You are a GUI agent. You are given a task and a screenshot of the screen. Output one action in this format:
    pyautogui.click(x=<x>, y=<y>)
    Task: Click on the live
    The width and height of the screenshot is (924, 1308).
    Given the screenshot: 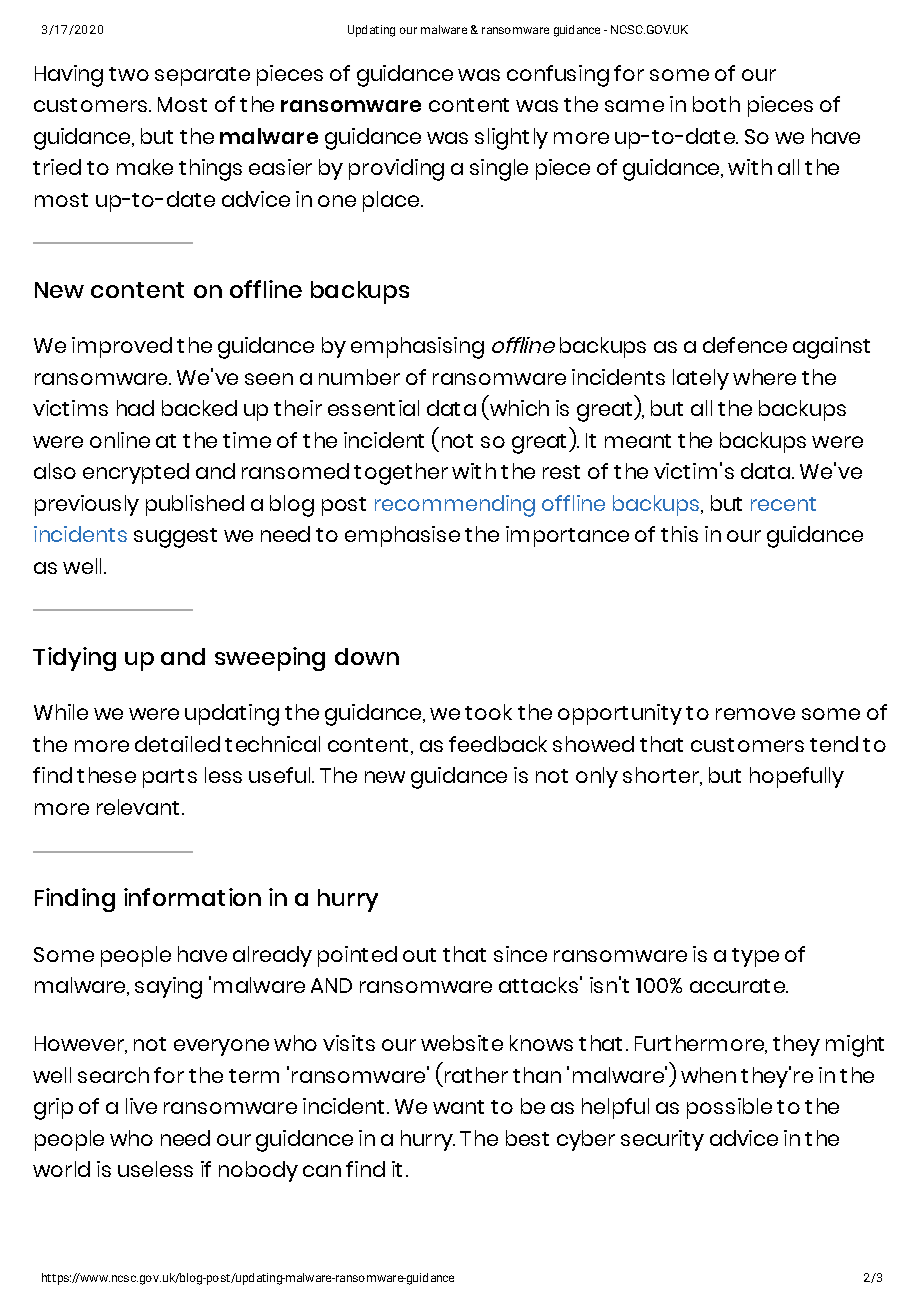 What is the action you would take?
    pyautogui.click(x=141, y=1106)
